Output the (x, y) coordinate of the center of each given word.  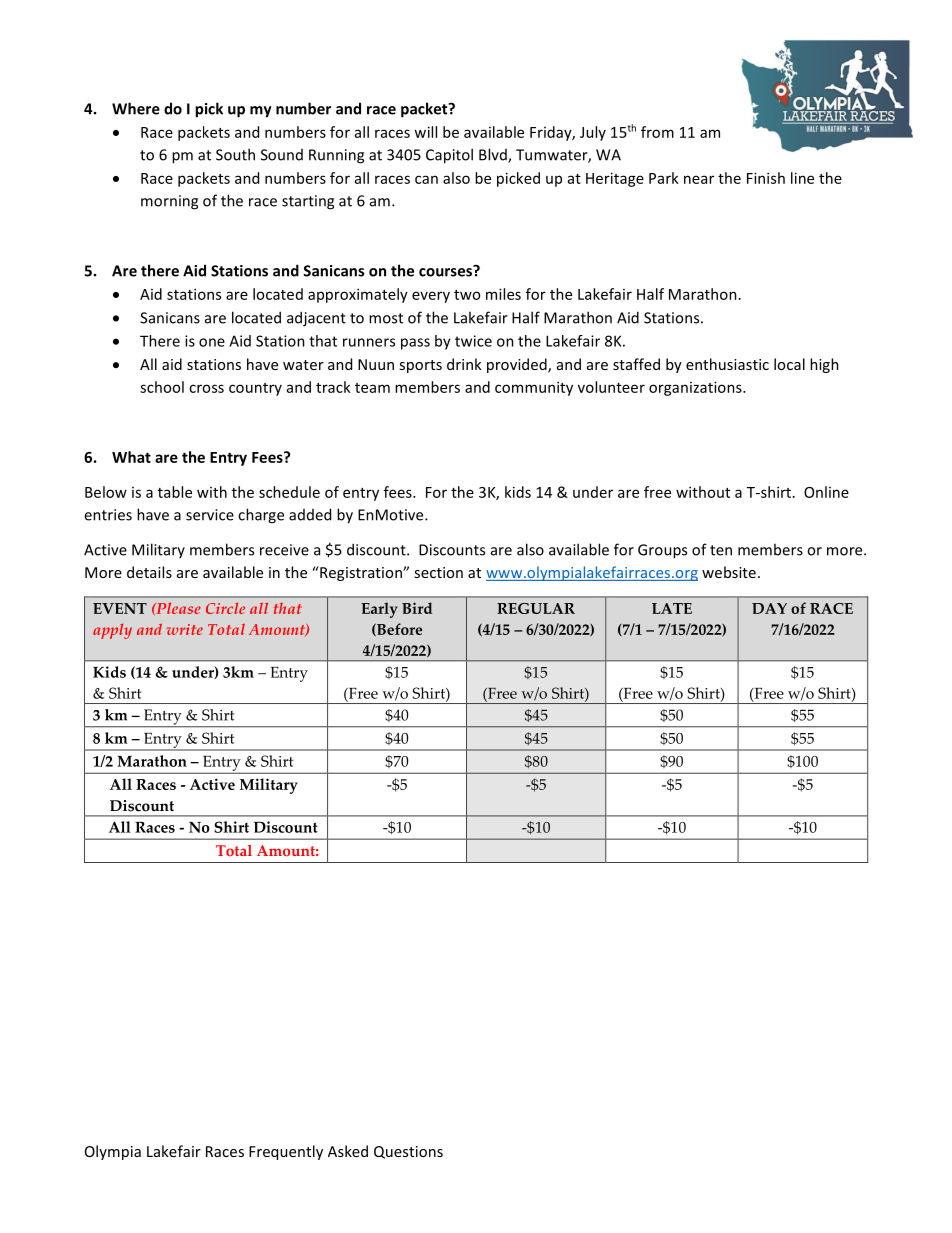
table (175, 492)
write (185, 629)
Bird (417, 608)
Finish (766, 178)
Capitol (449, 156)
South (235, 154)
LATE (672, 608)
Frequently (286, 1152)
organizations (696, 388)
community (534, 388)
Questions (408, 1152)
